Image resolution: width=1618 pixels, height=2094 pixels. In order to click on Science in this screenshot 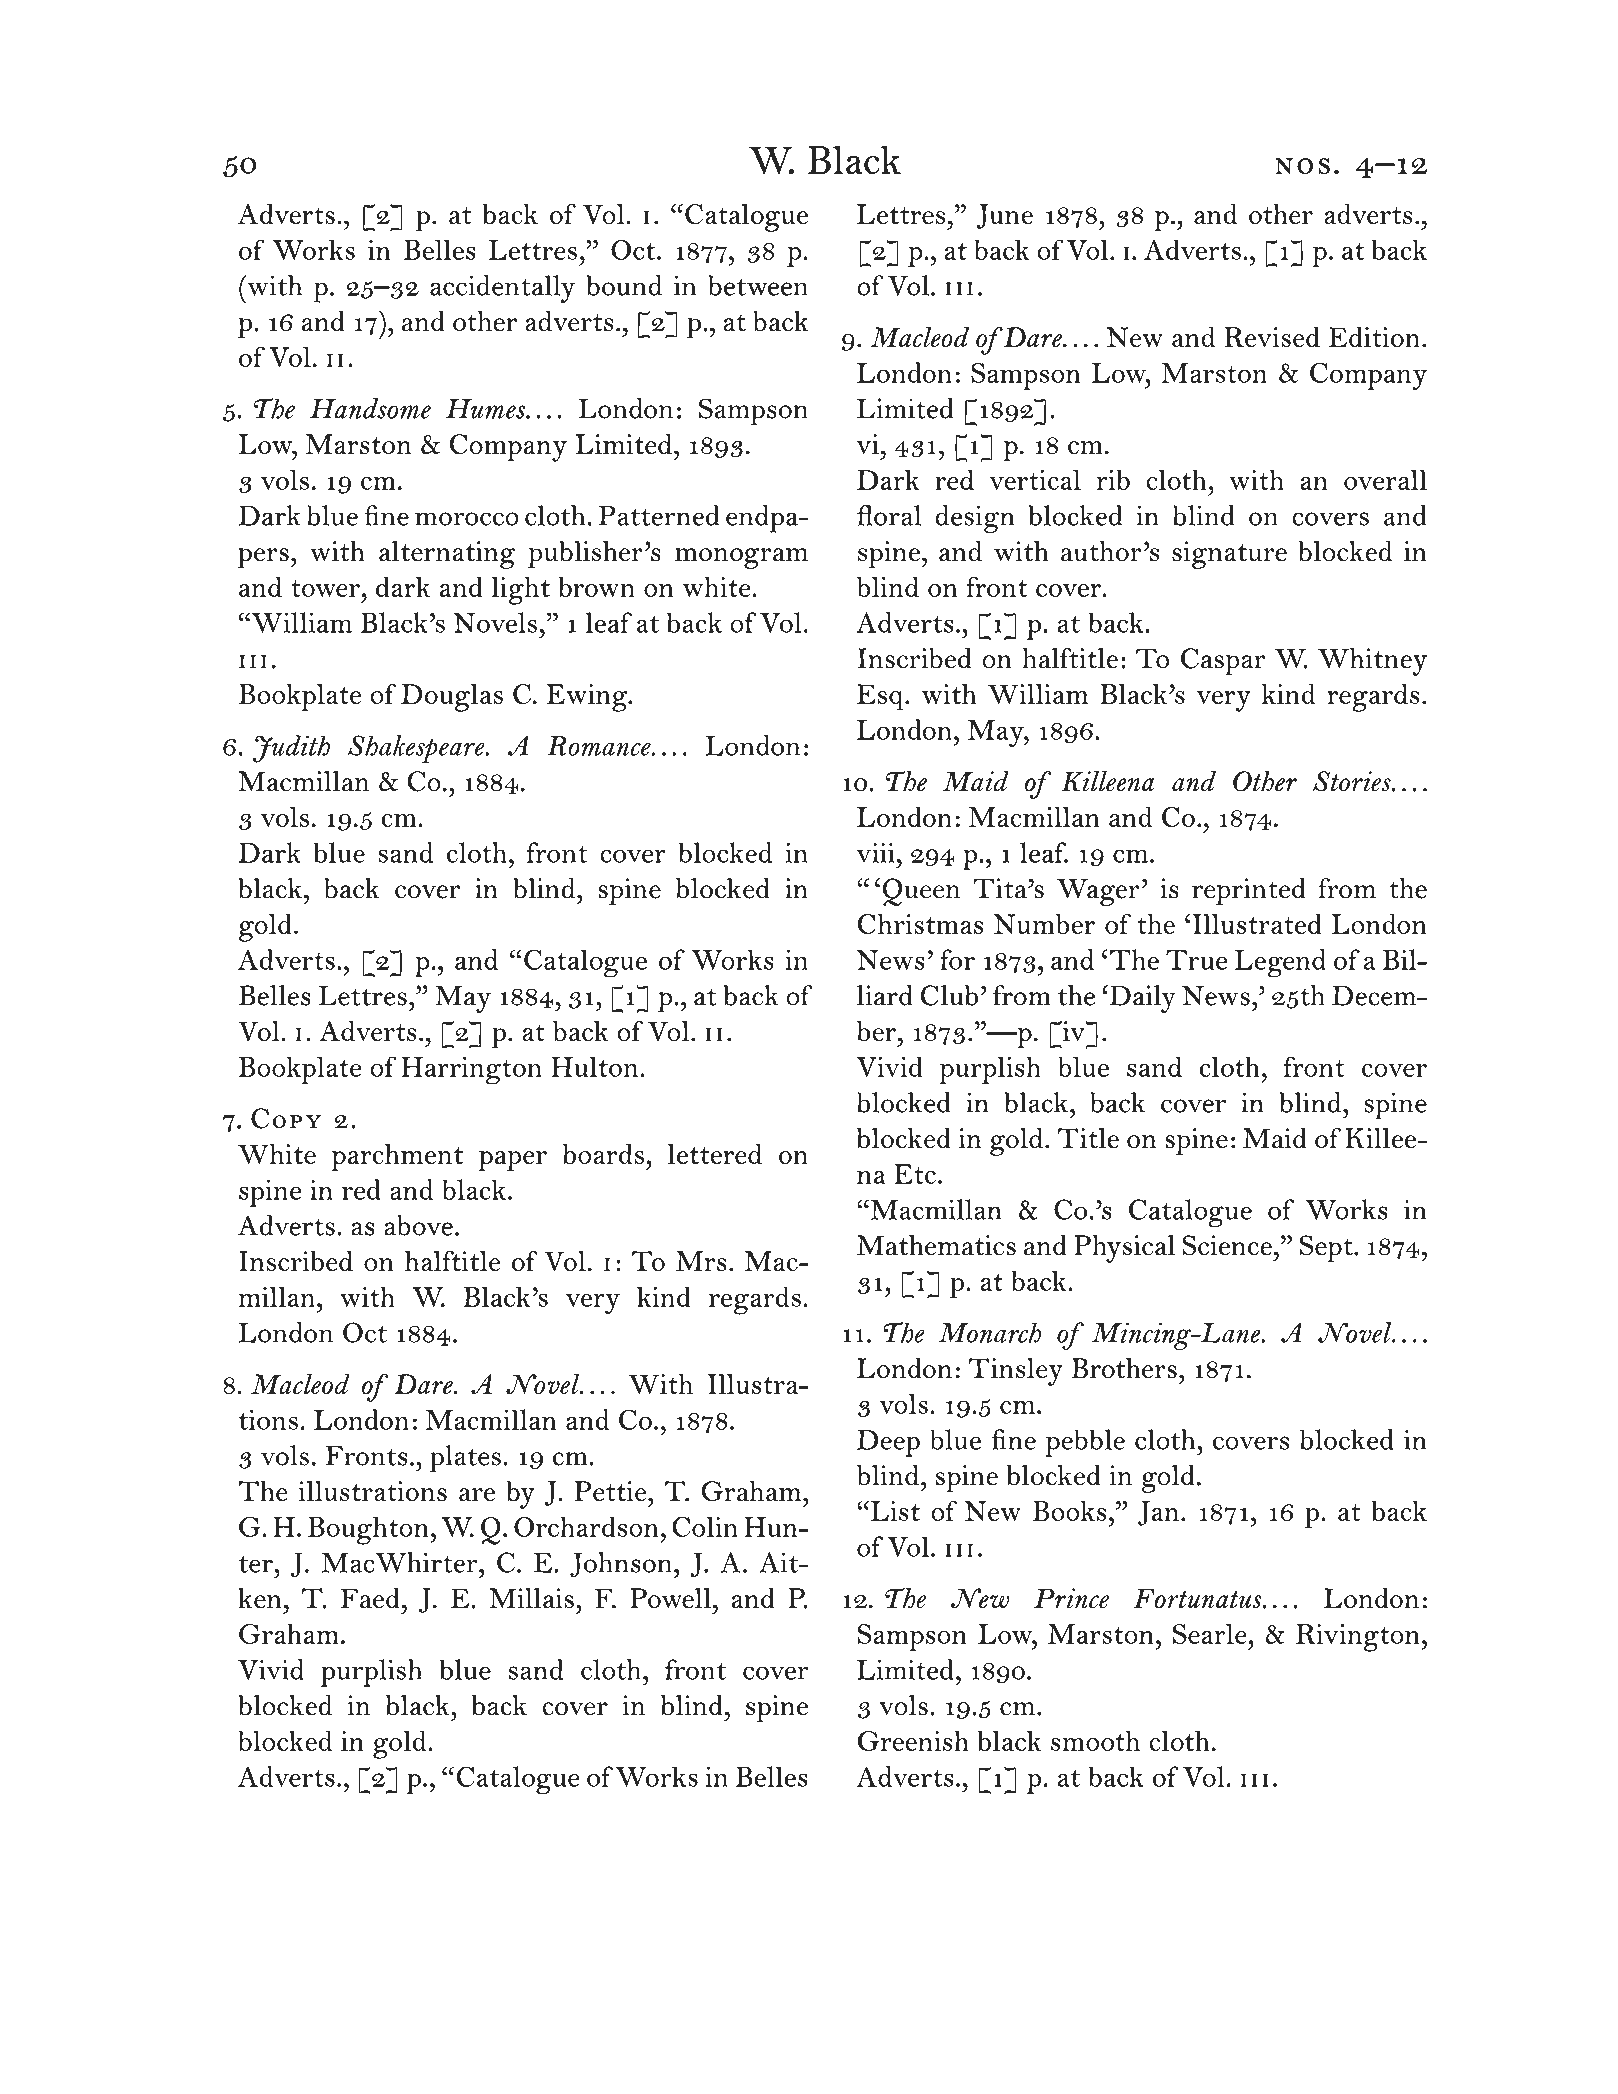, I will do `click(1227, 1245)`.
